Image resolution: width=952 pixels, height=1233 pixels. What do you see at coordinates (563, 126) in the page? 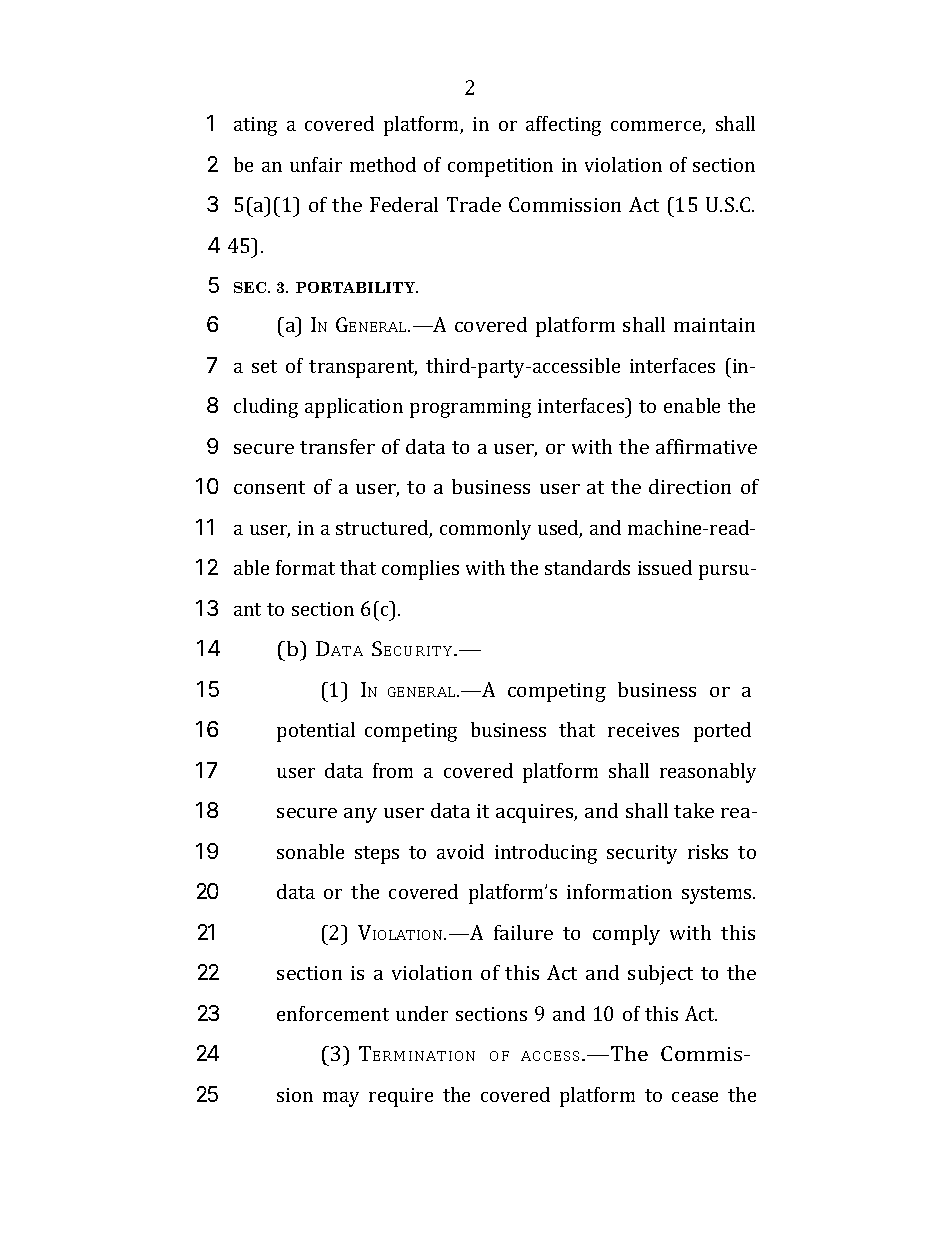
I see `affecting` at bounding box center [563, 126].
